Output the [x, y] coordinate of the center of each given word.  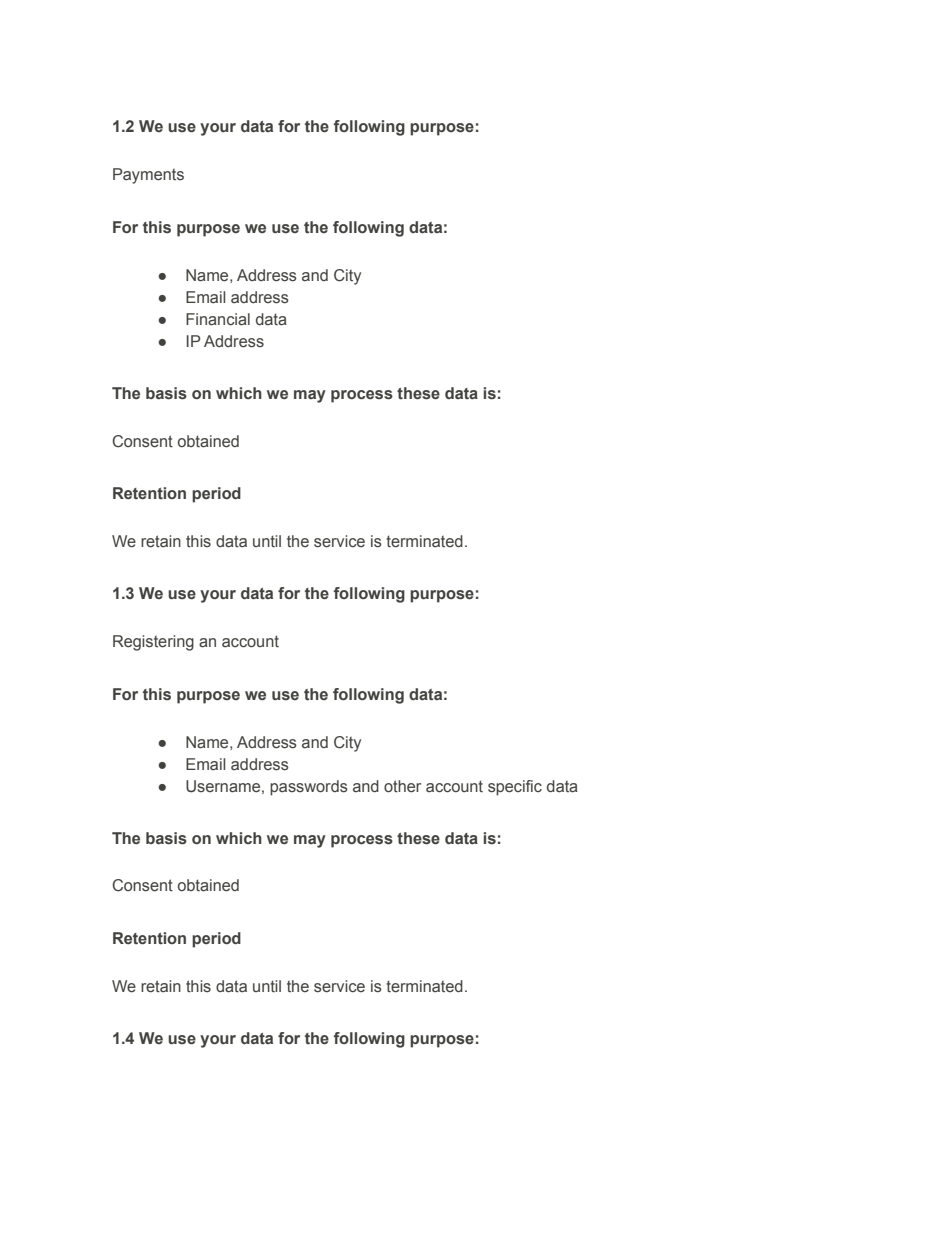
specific [515, 788]
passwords [309, 788]
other [402, 786]
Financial [218, 319]
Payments [148, 176]
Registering [153, 643]
